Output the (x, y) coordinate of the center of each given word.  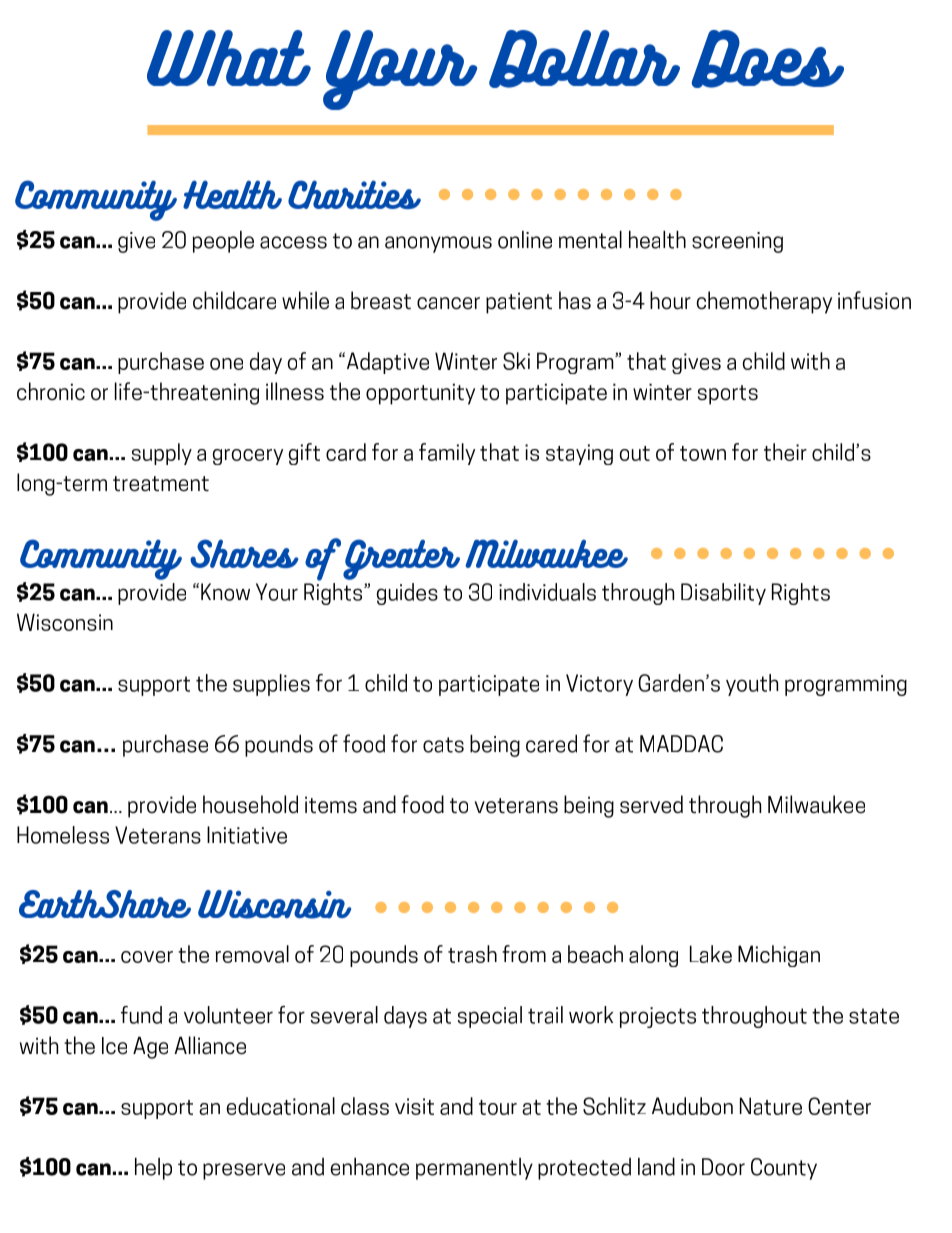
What (229, 58)
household (250, 804)
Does (768, 59)
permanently (474, 1169)
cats (443, 745)
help (153, 1168)
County (784, 1169)
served (651, 804)
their (785, 452)
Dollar (584, 59)
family (447, 454)
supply (162, 454)
